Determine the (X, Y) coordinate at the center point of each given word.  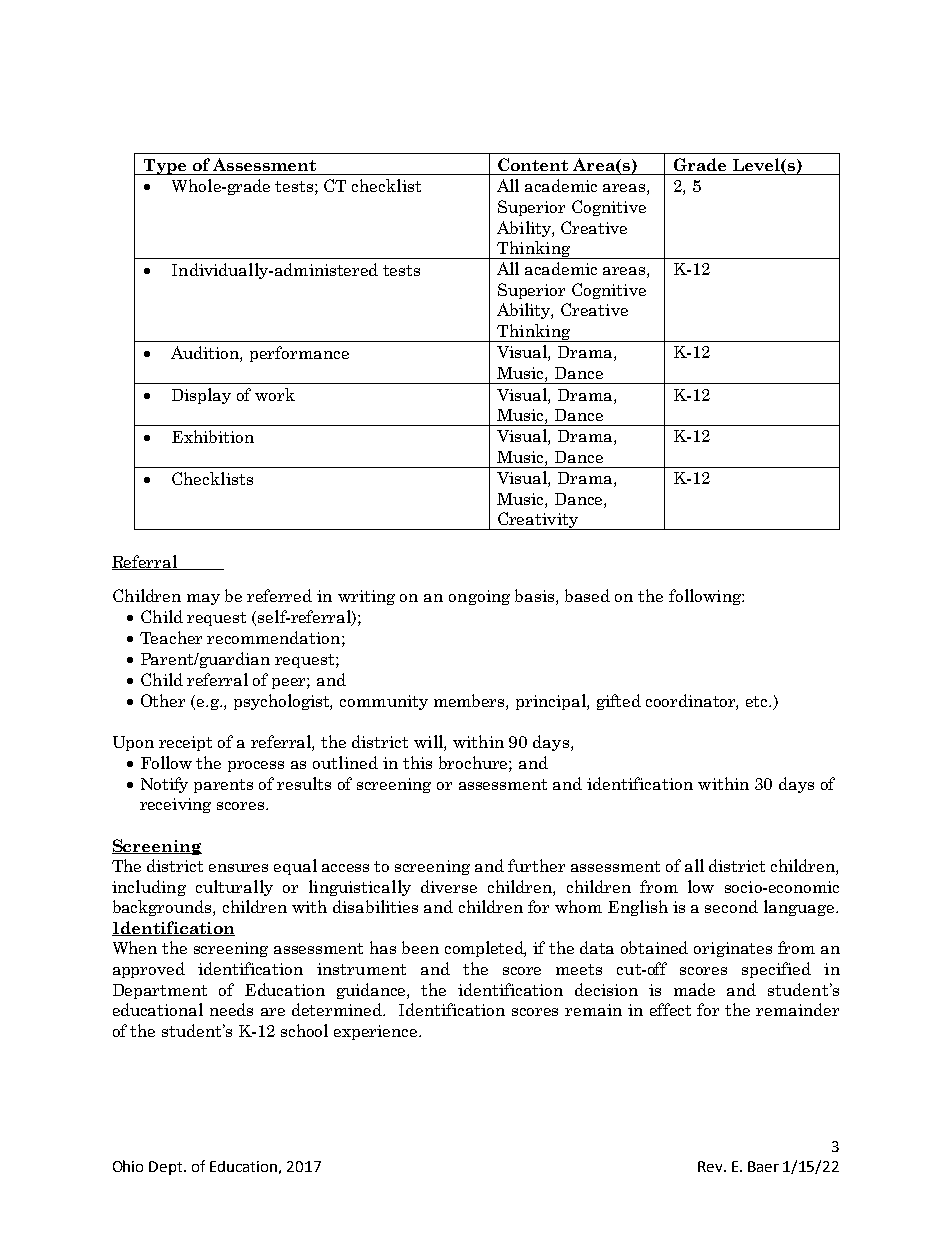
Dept (167, 1168)
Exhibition (213, 436)
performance (299, 354)
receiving (175, 805)
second (731, 906)
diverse (449, 886)
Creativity (538, 521)
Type (165, 167)
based (587, 595)
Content (533, 164)
